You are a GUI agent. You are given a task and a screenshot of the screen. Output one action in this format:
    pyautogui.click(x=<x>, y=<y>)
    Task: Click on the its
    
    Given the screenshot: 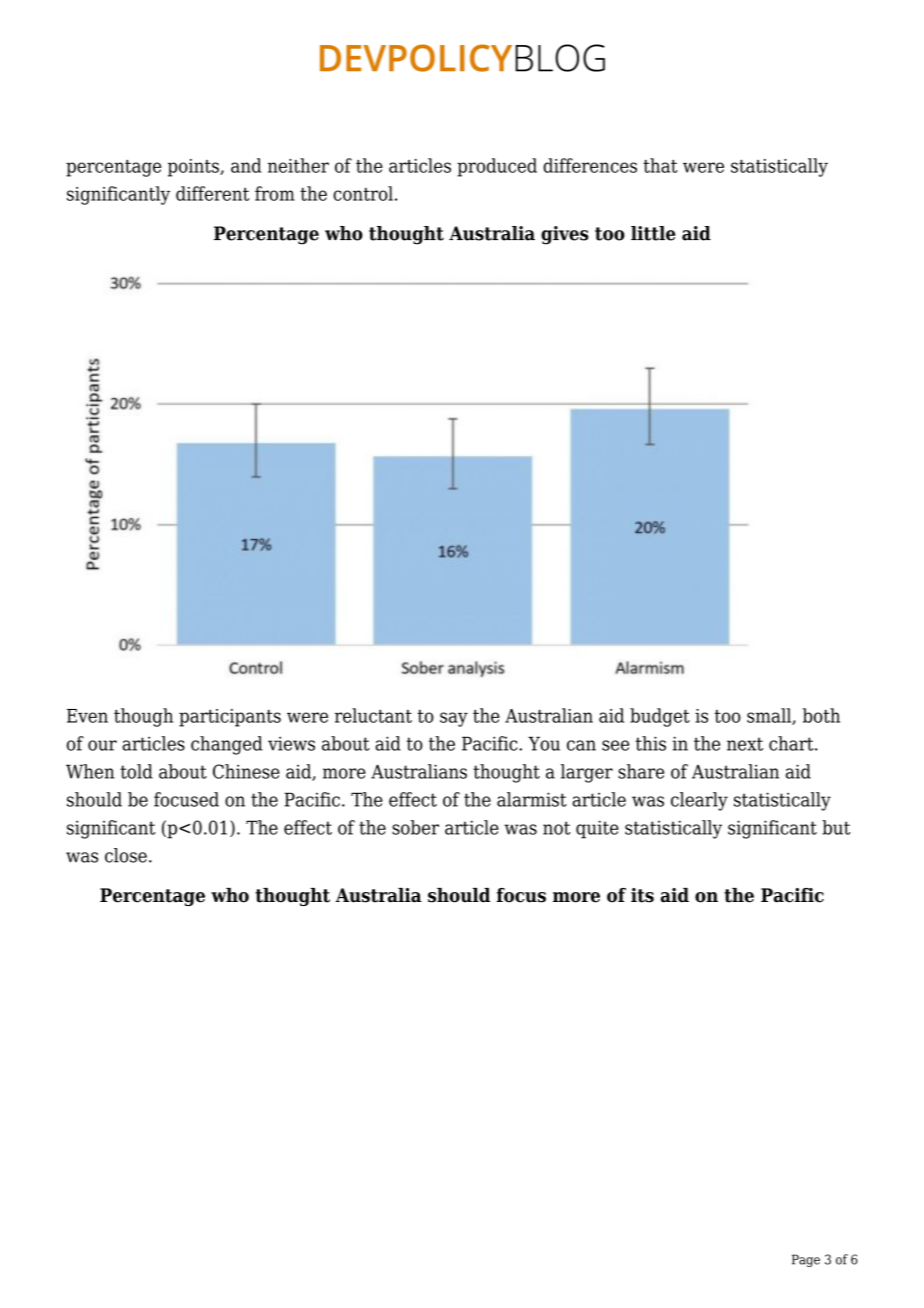 What is the action you would take?
    pyautogui.click(x=642, y=895)
